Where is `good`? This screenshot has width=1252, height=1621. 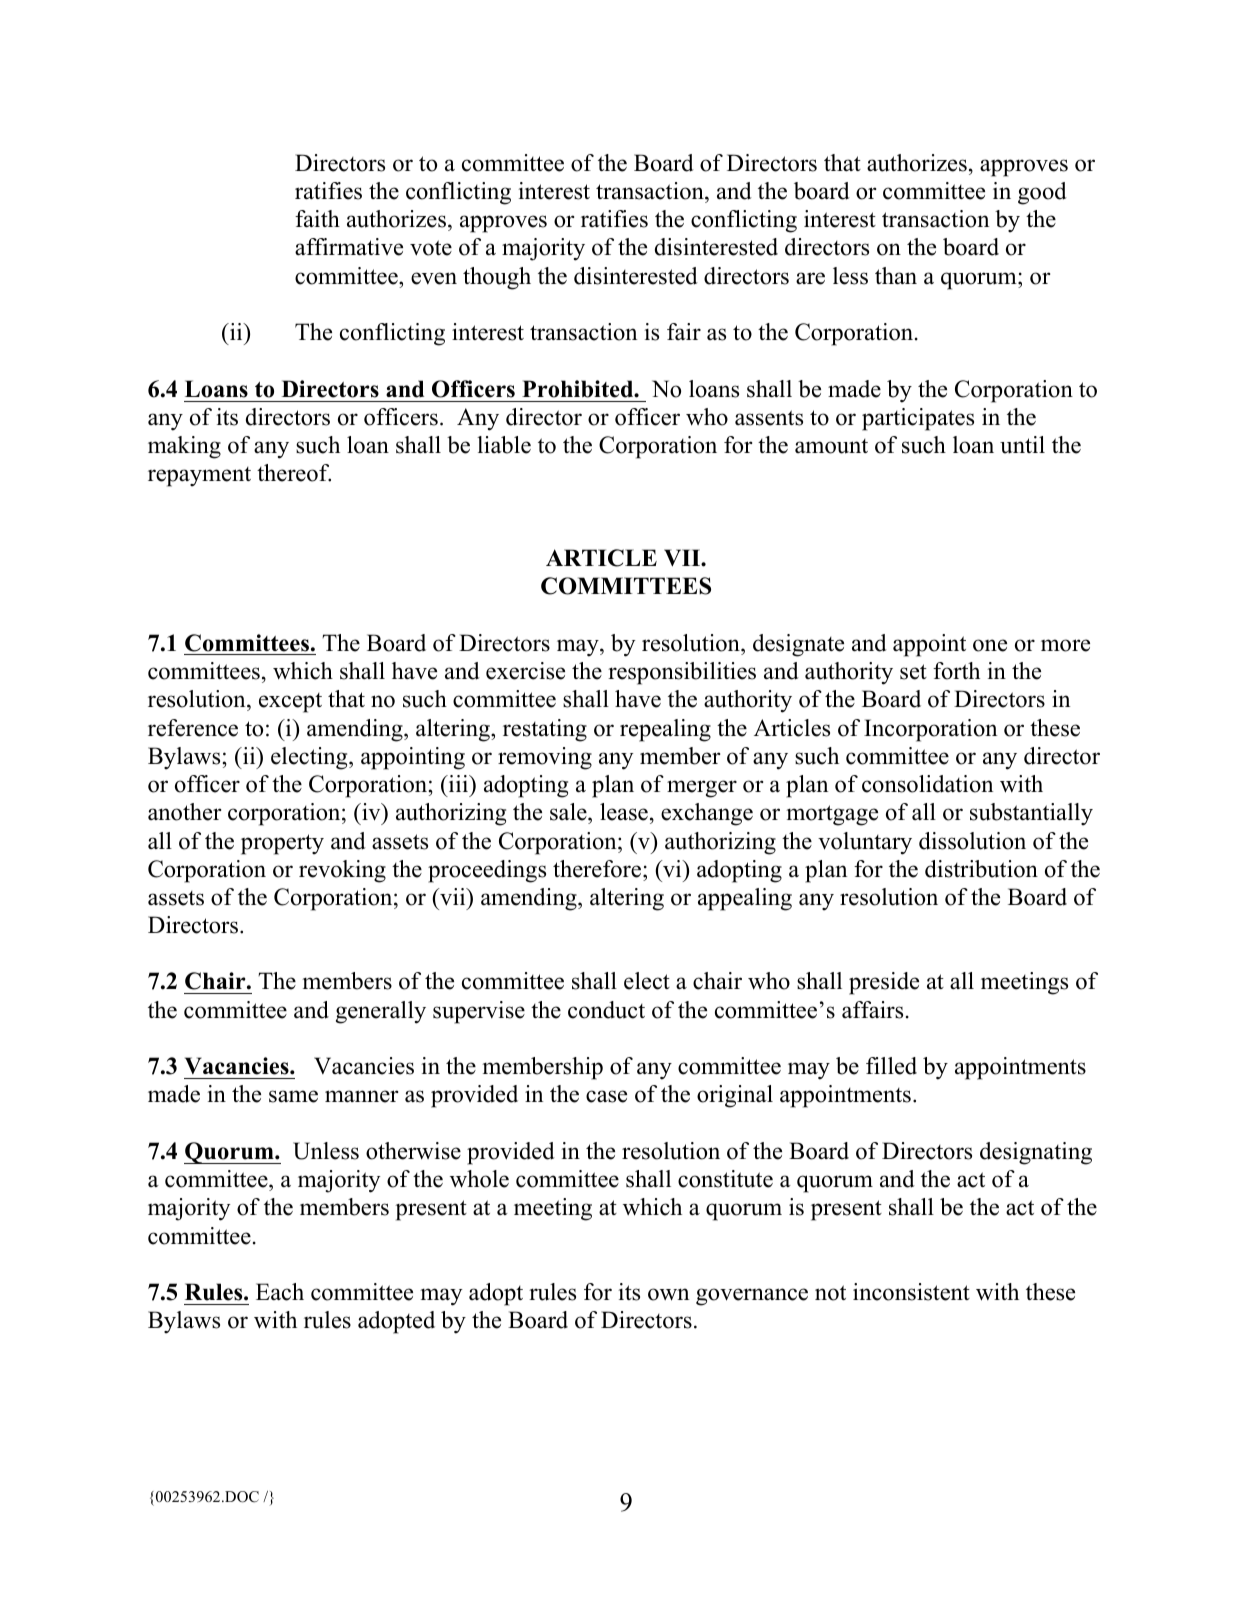
good is located at coordinates (1042, 193).
